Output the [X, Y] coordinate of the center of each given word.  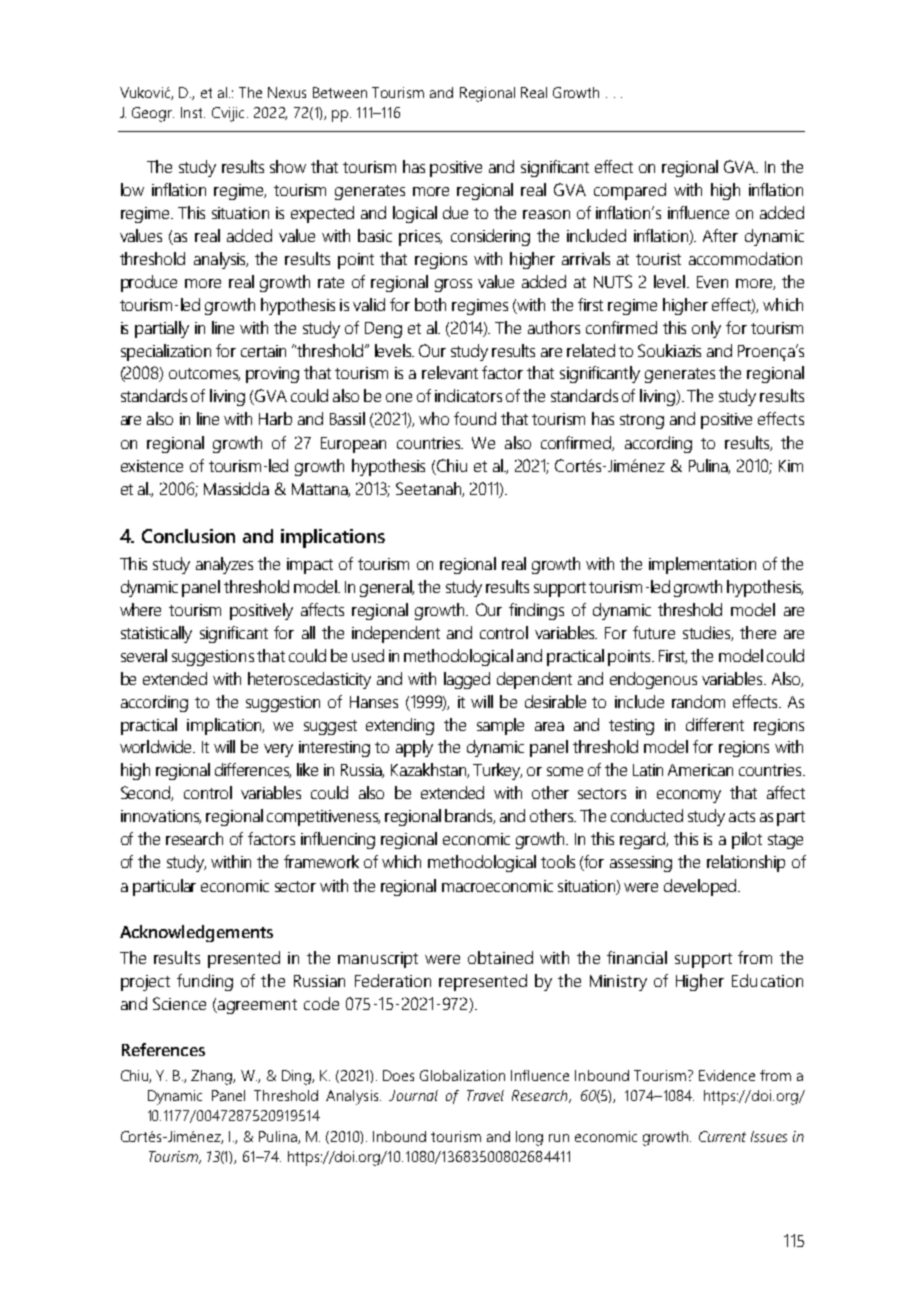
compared [630, 191]
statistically [156, 634]
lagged [467, 680]
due [455, 212]
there [758, 632]
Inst [193, 112]
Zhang [213, 1077]
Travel [485, 1095]
